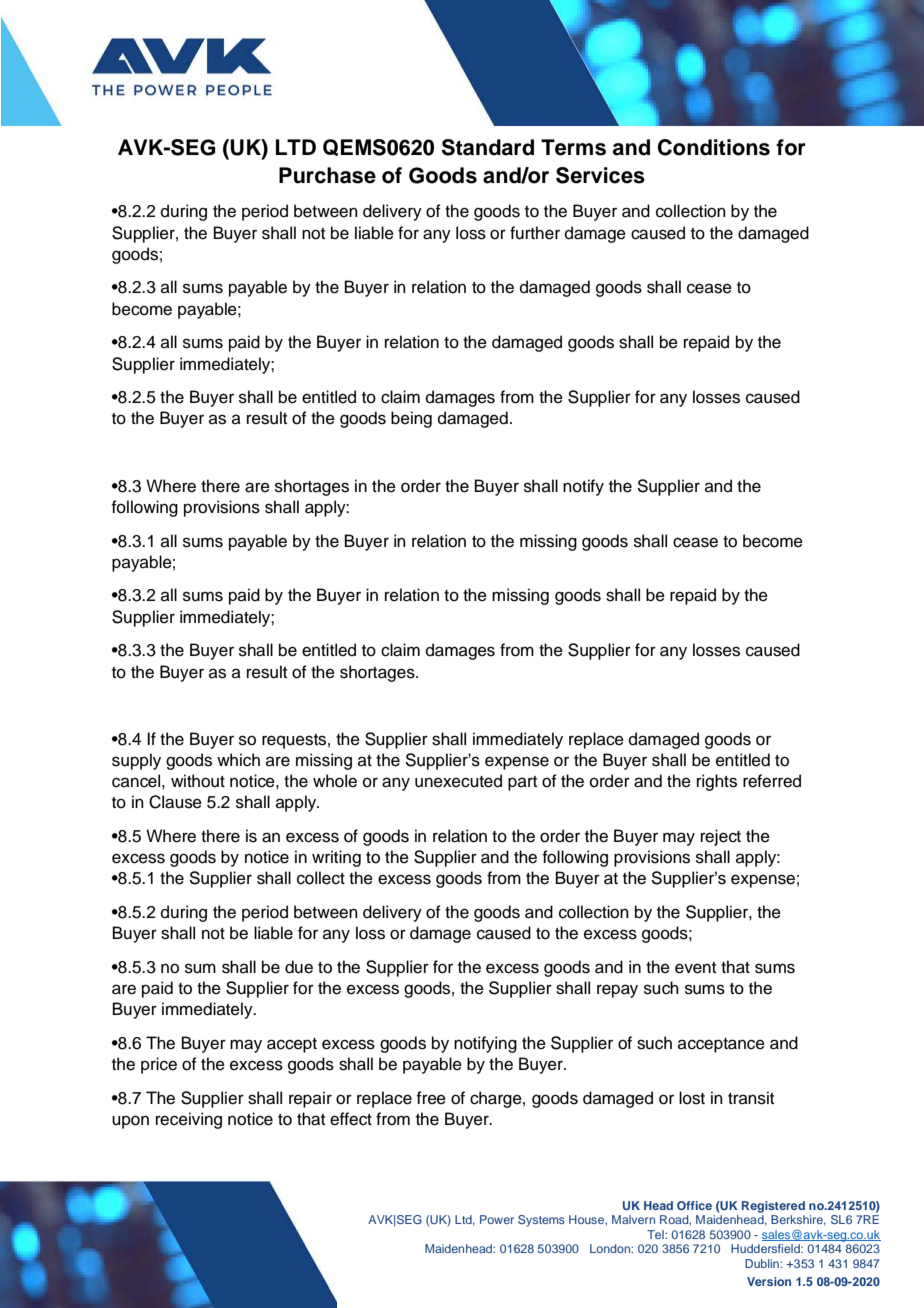 Image resolution: width=924 pixels, height=1308 pixels. What do you see at coordinates (488, 147) in the screenshot?
I see `Standard` at bounding box center [488, 147].
